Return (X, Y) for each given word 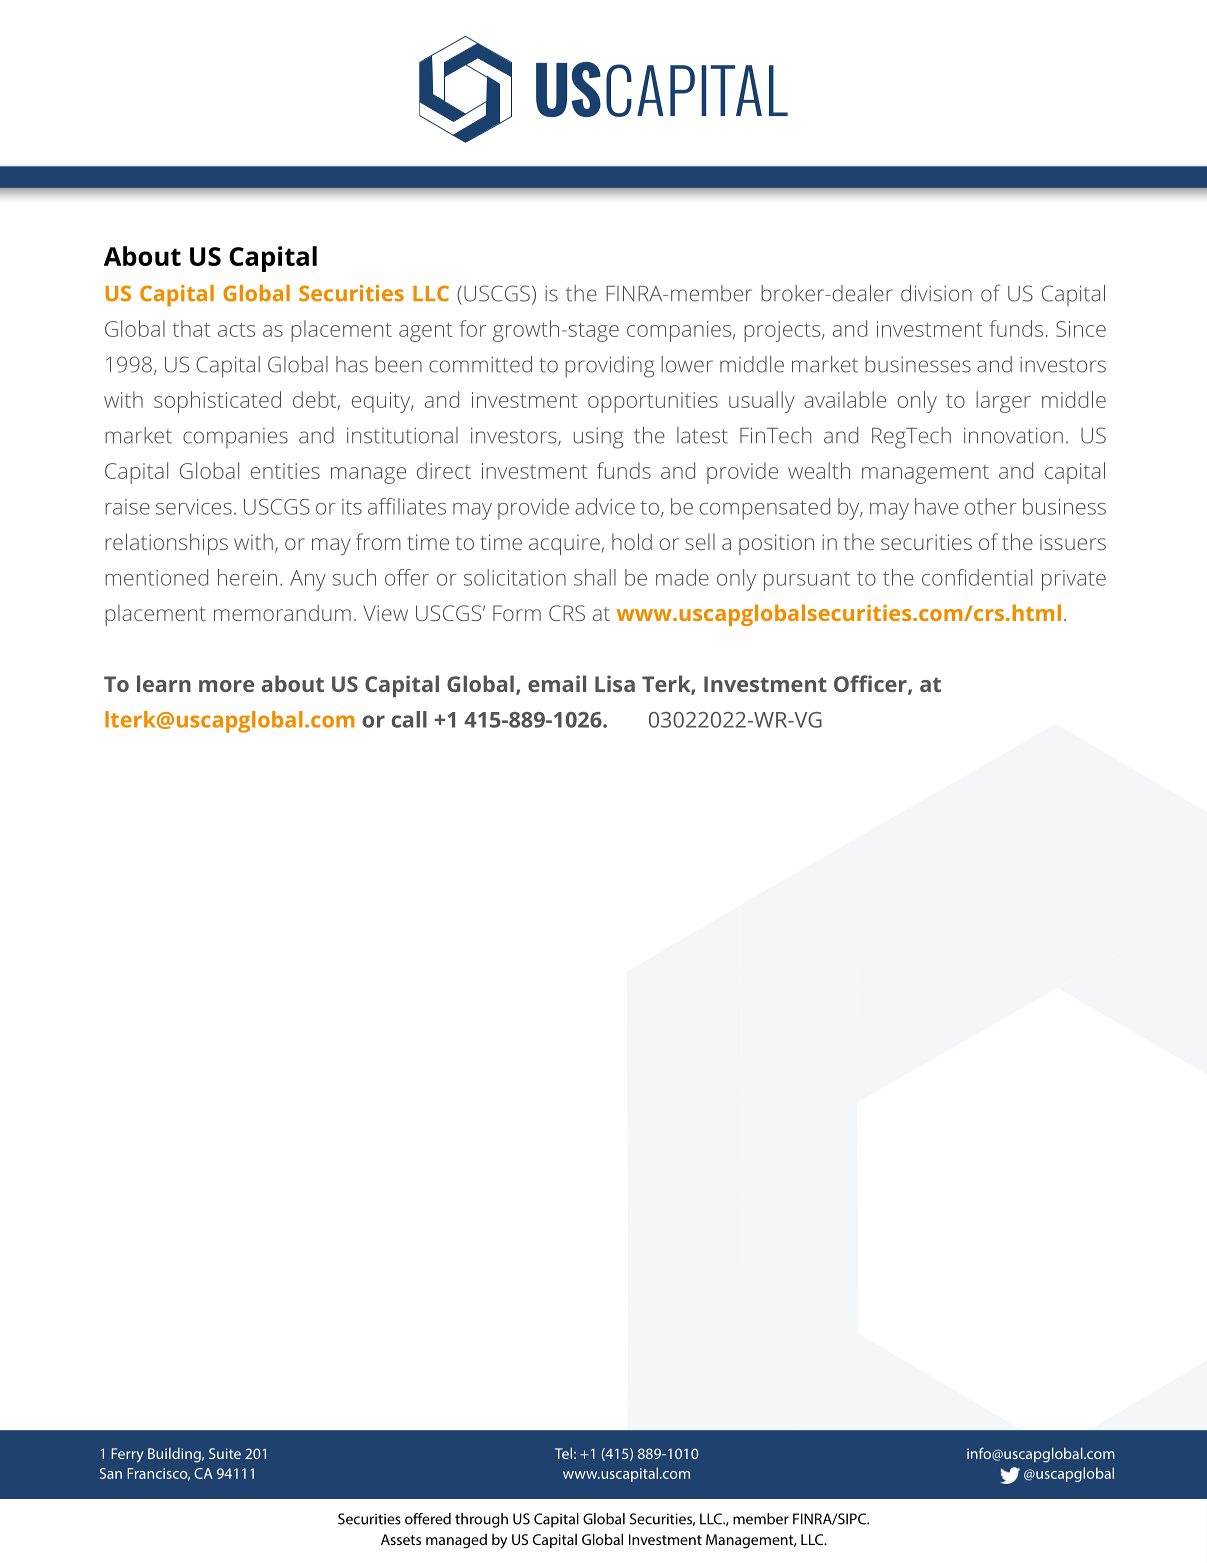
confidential (977, 577)
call (409, 719)
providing (609, 367)
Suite (225, 1453)
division (936, 293)
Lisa (615, 683)
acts (236, 329)
